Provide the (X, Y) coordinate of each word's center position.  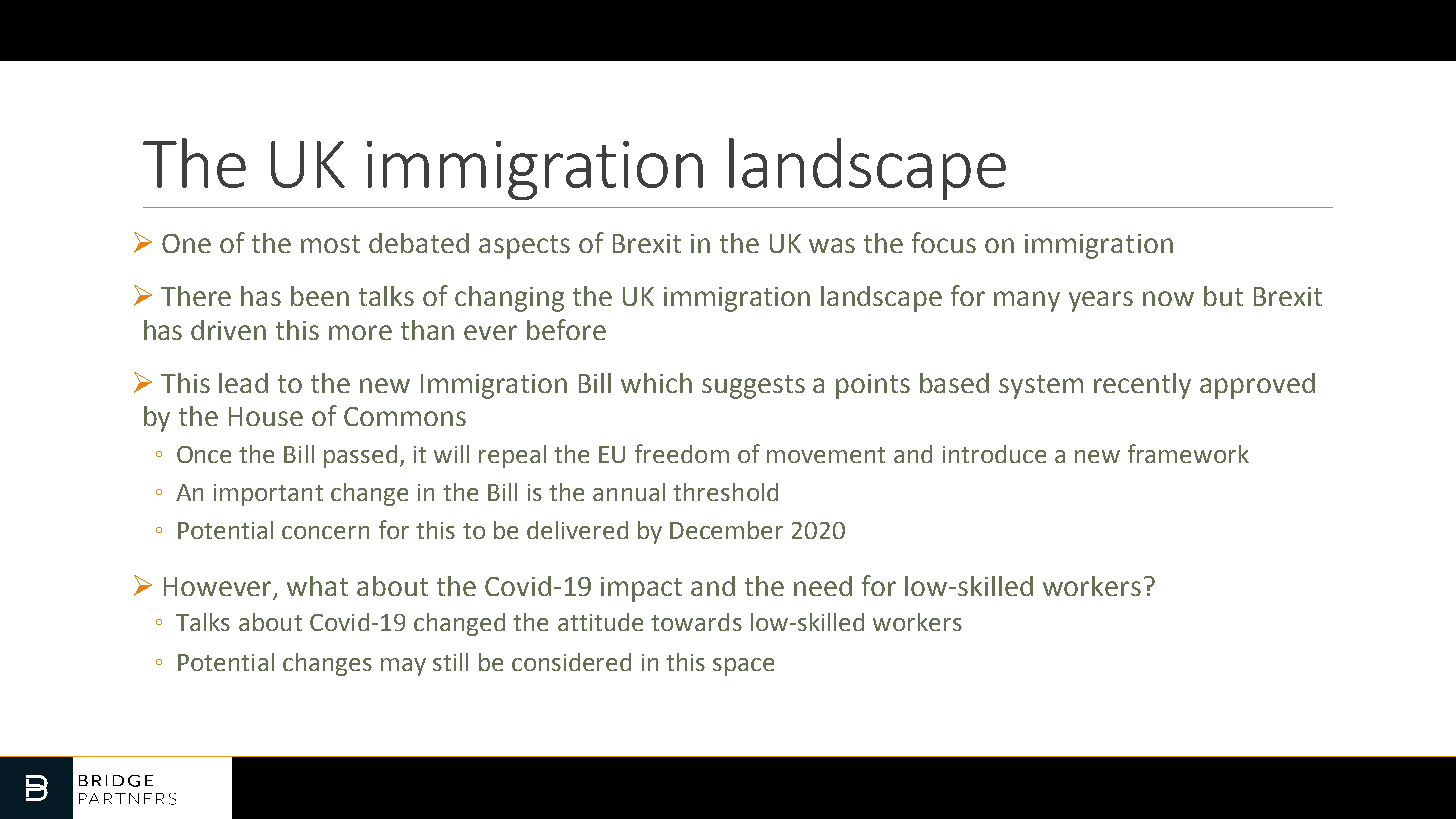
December (726, 530)
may (403, 667)
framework (1188, 453)
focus (944, 242)
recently (1142, 386)
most (330, 244)
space (743, 667)
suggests (753, 387)
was (832, 245)
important (268, 495)
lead (243, 383)
